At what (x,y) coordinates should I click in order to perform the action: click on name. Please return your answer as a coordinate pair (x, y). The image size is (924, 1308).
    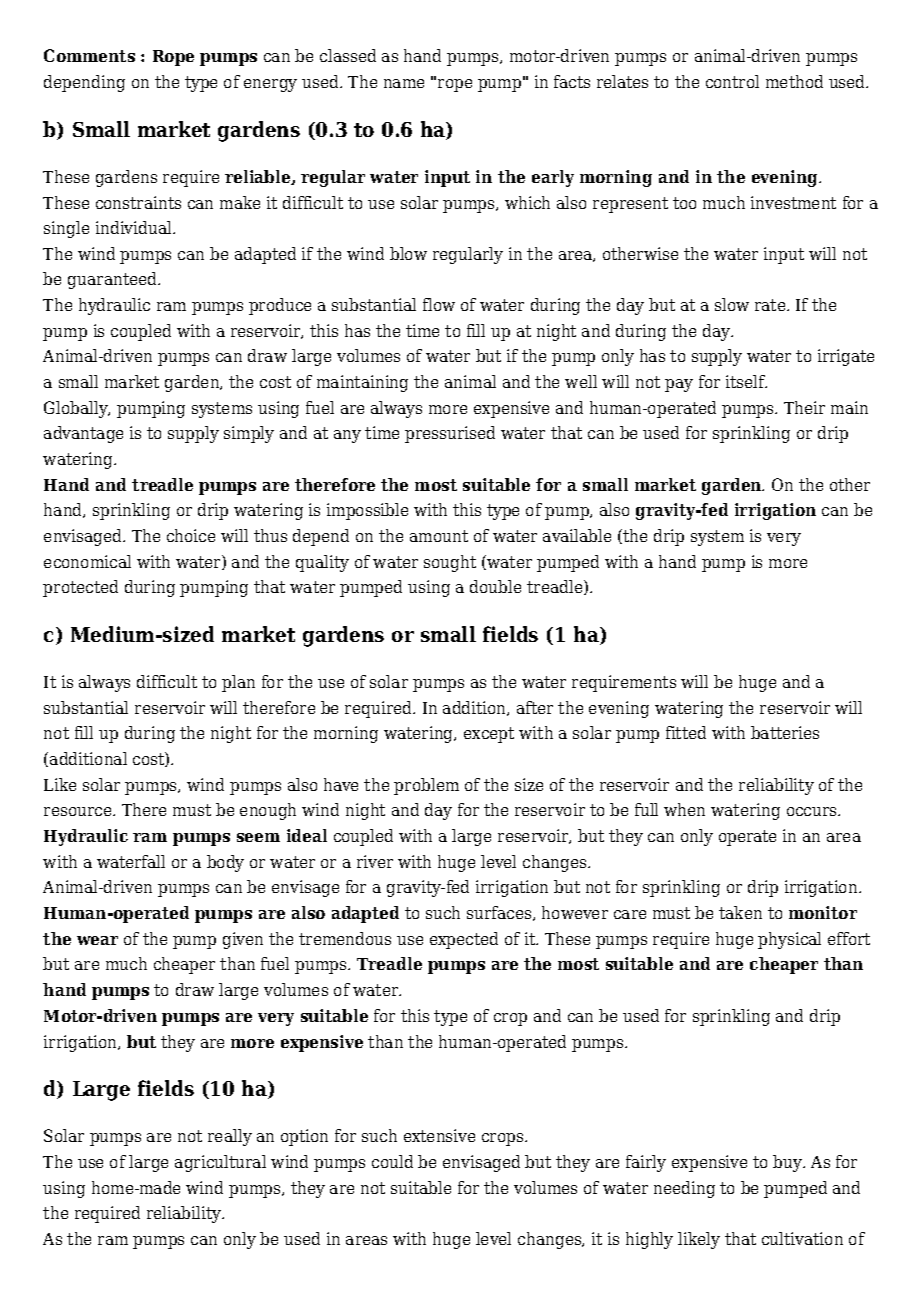
    Looking at the image, I should click on (404, 83).
